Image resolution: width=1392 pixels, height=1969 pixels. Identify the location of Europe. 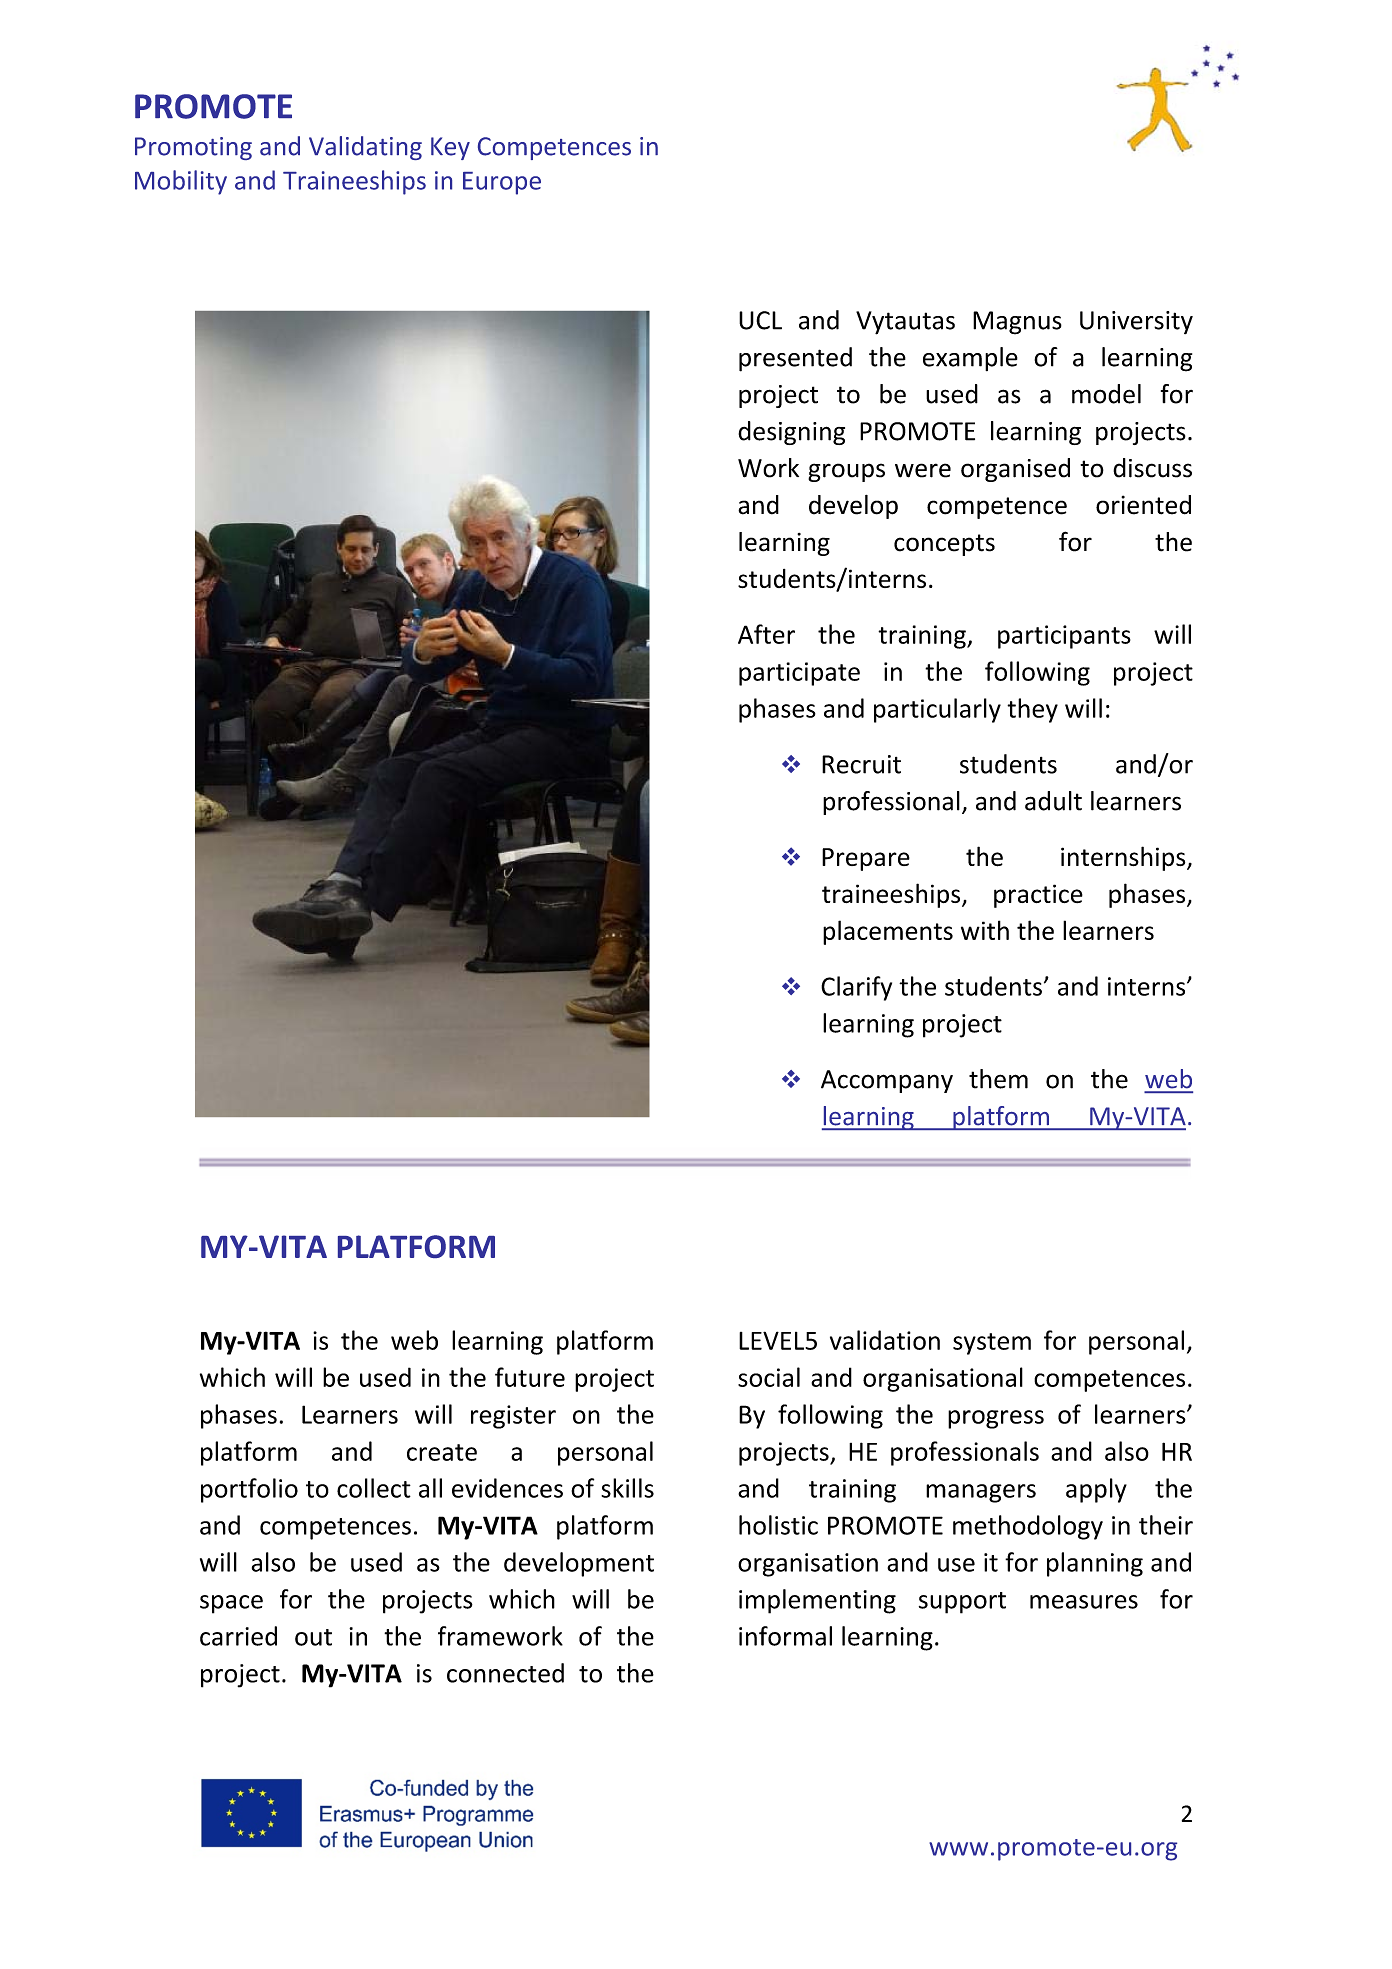
(502, 183).
